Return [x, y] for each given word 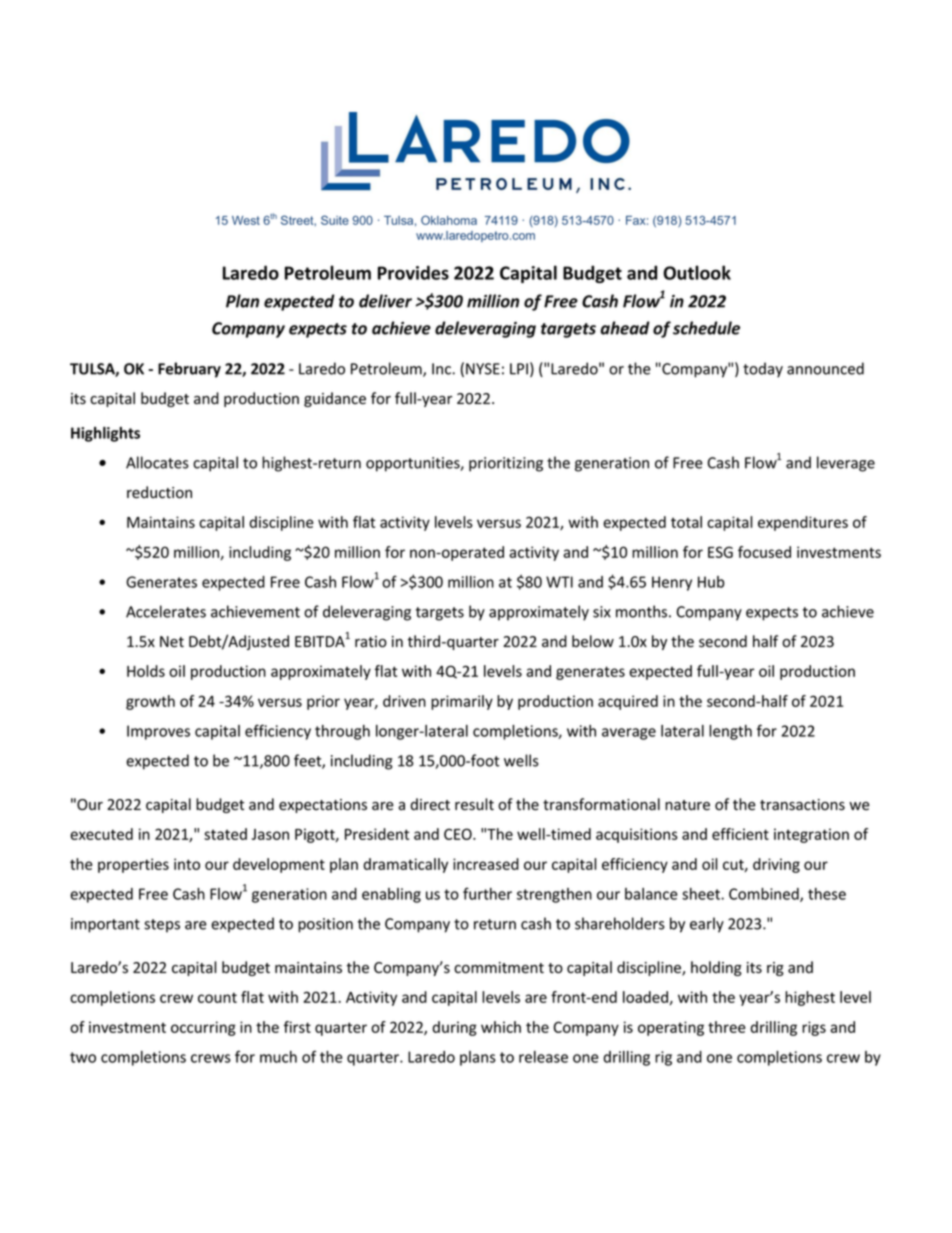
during [454, 1028]
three [726, 1027]
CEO [459, 834]
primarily [462, 702]
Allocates [157, 462]
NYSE [483, 369]
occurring [203, 1028]
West [246, 220]
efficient [740, 834]
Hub [711, 582]
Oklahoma [449, 220]
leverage [846, 464]
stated [225, 834]
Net [172, 642]
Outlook [697, 272]
